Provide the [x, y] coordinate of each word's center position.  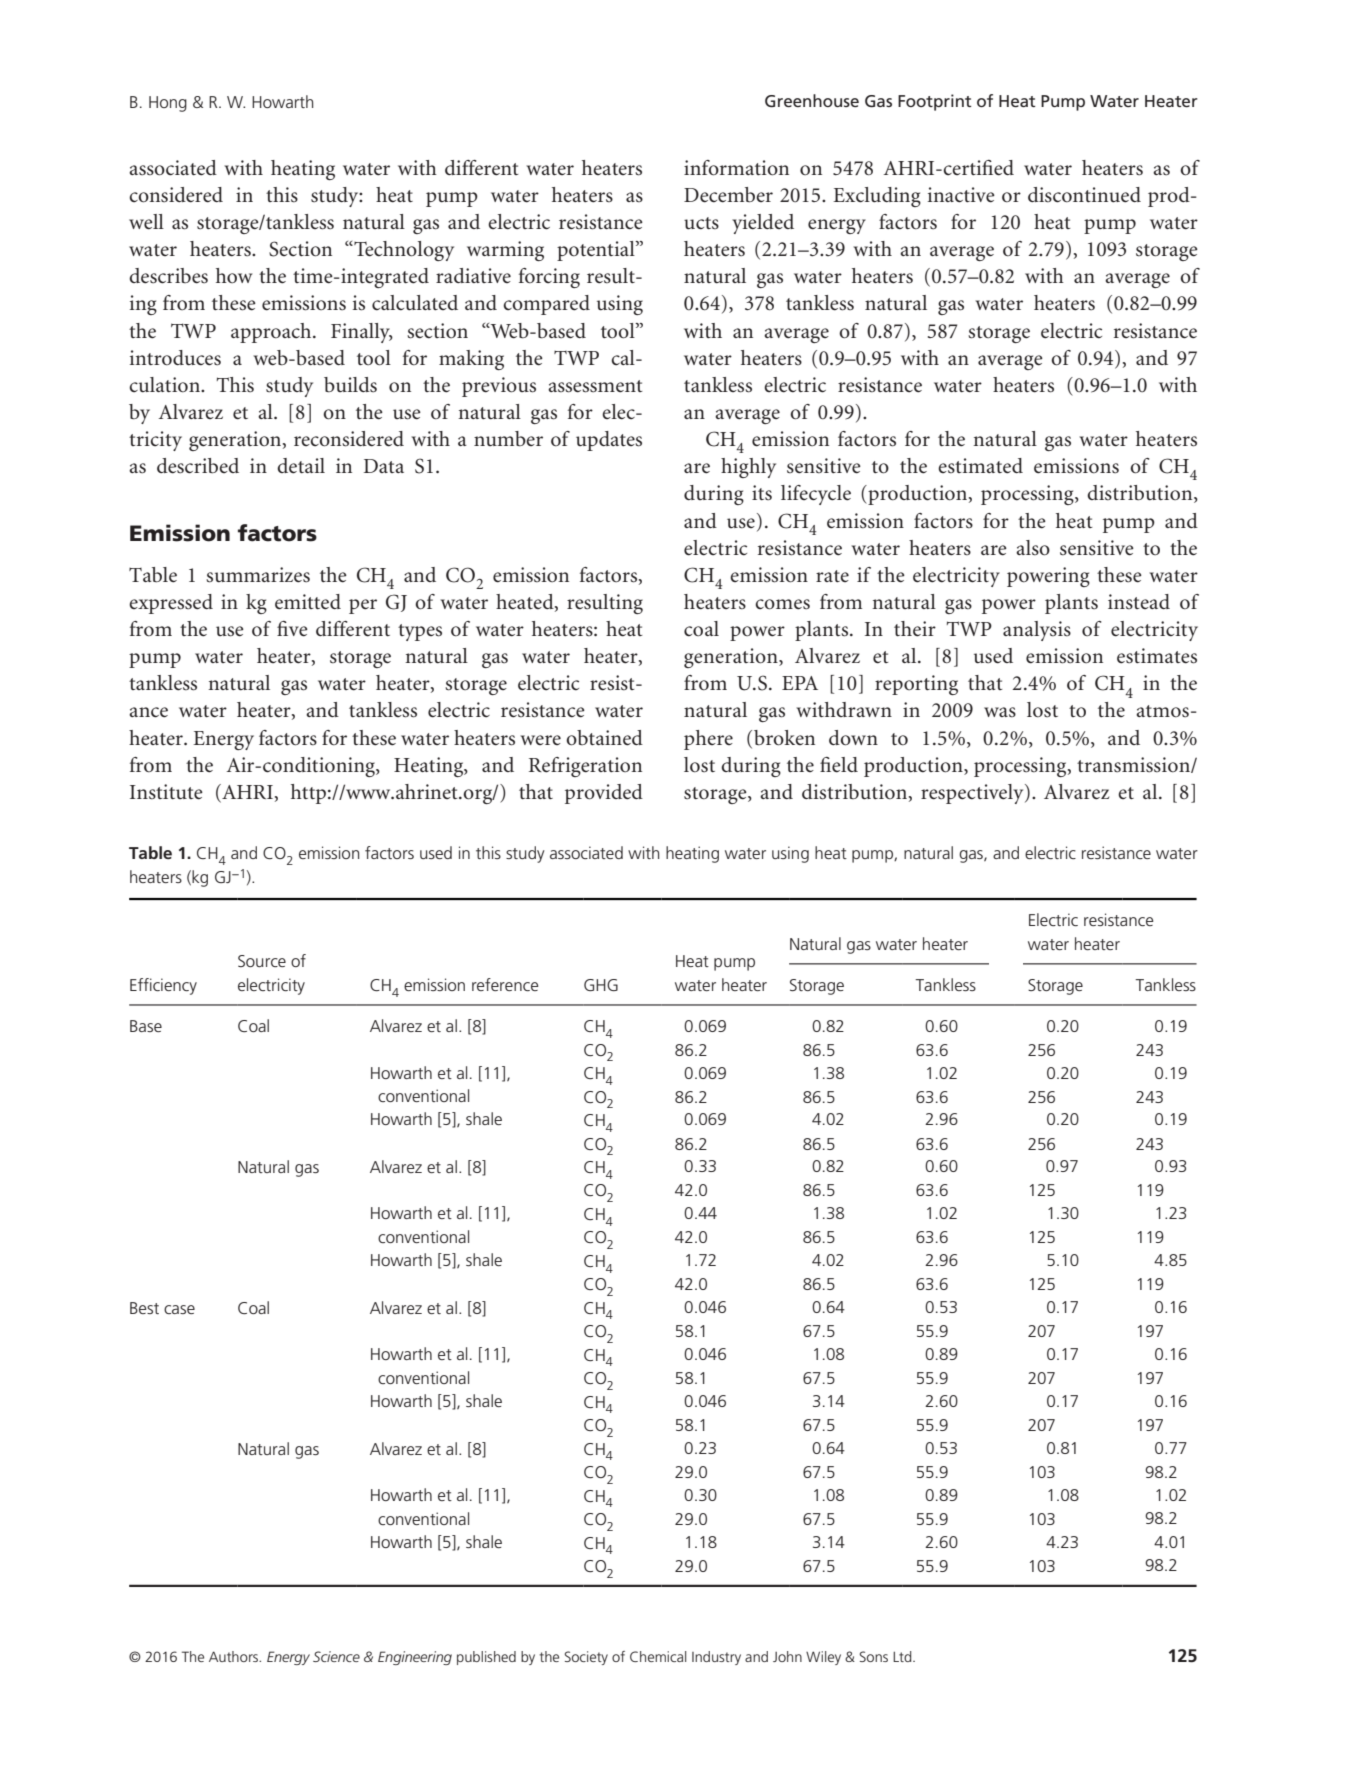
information [736, 168]
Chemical [658, 1656]
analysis [1037, 631]
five [292, 629]
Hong [168, 104]
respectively [973, 794]
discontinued [1084, 195]
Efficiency [163, 986]
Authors [235, 1656]
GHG [601, 985]
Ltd [903, 1656]
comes [782, 604]
